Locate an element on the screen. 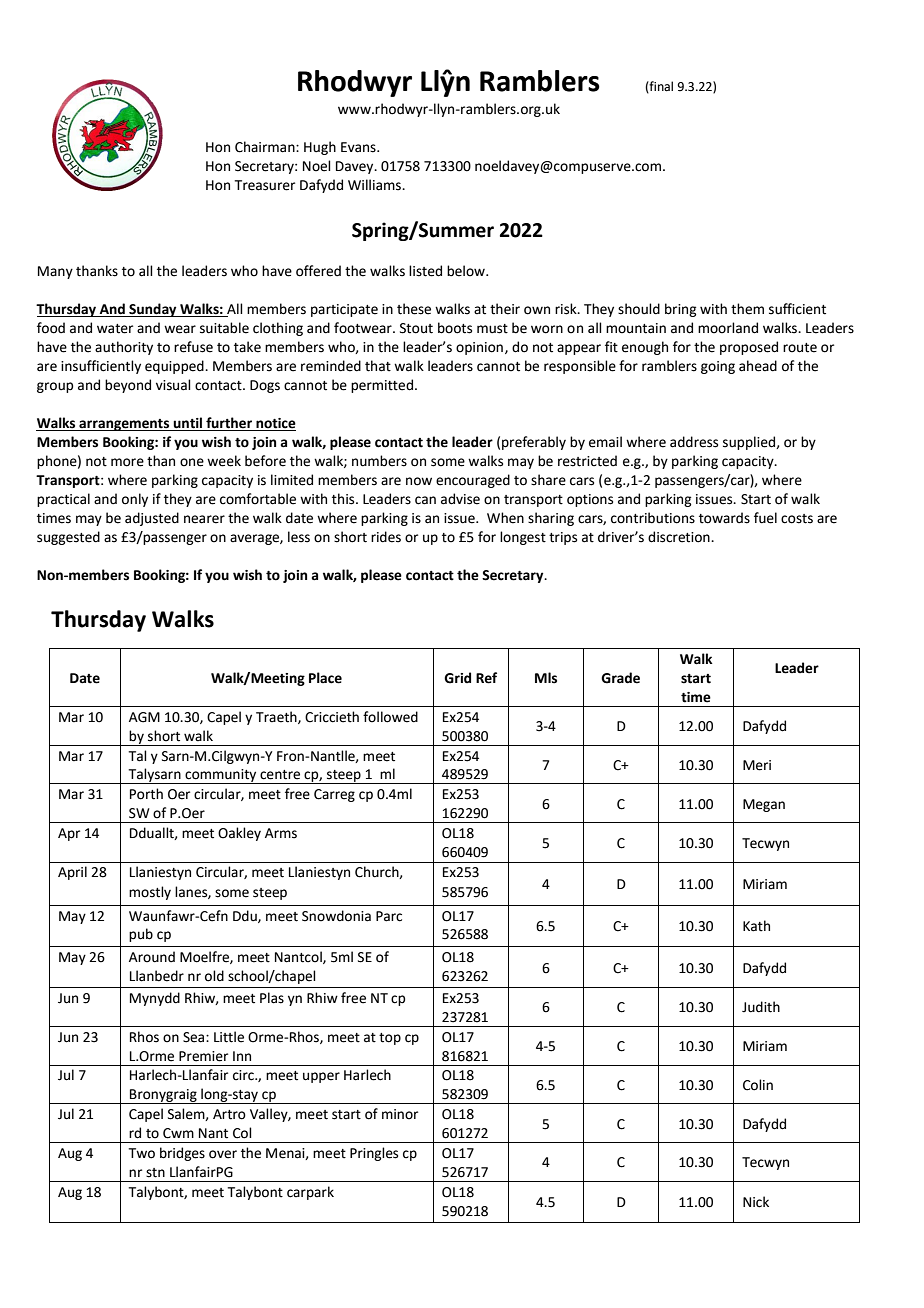 The width and height of the screenshot is (924, 1308). towards is located at coordinates (724, 518).
